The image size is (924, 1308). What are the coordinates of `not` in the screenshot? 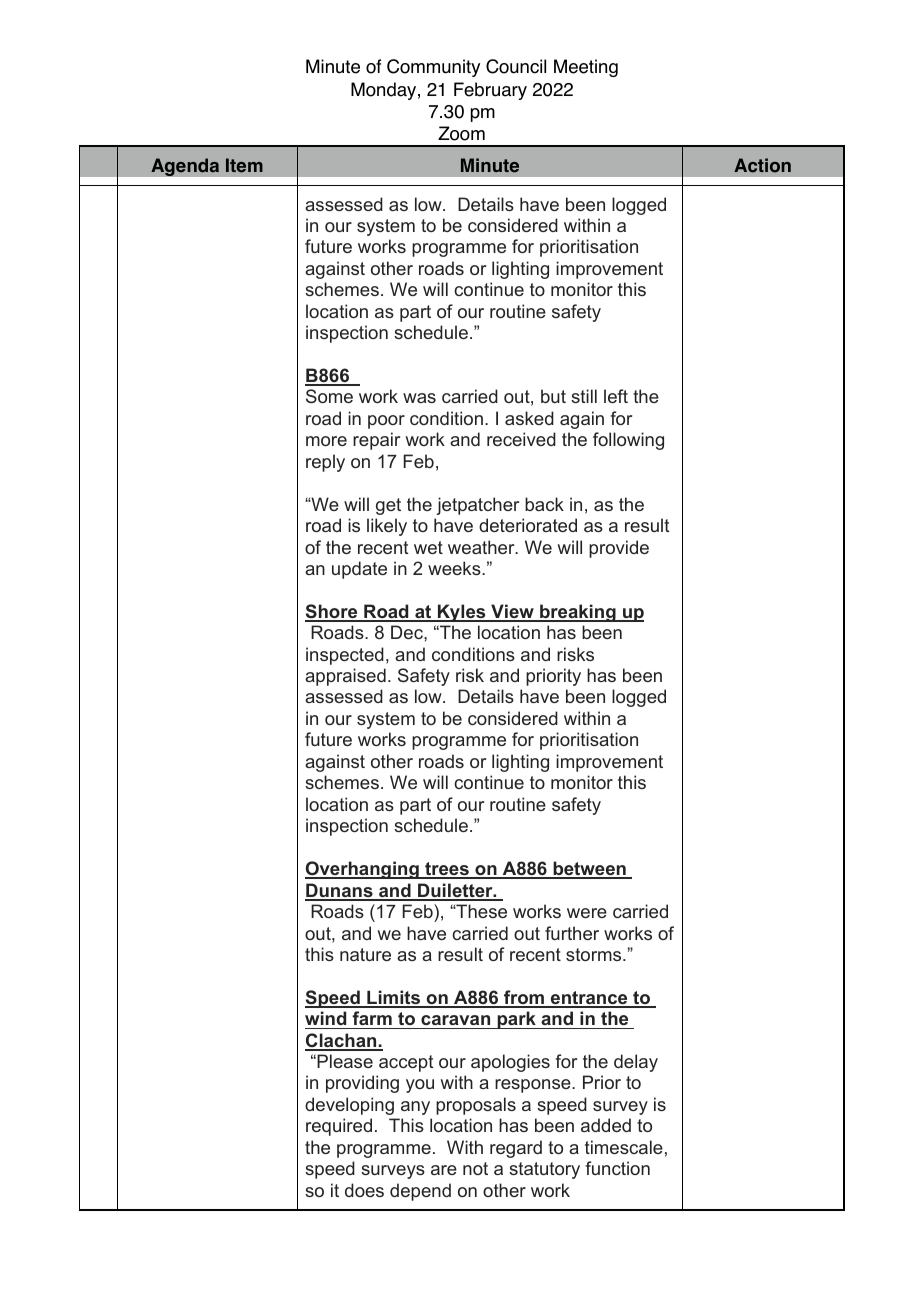 It's located at (475, 1168).
